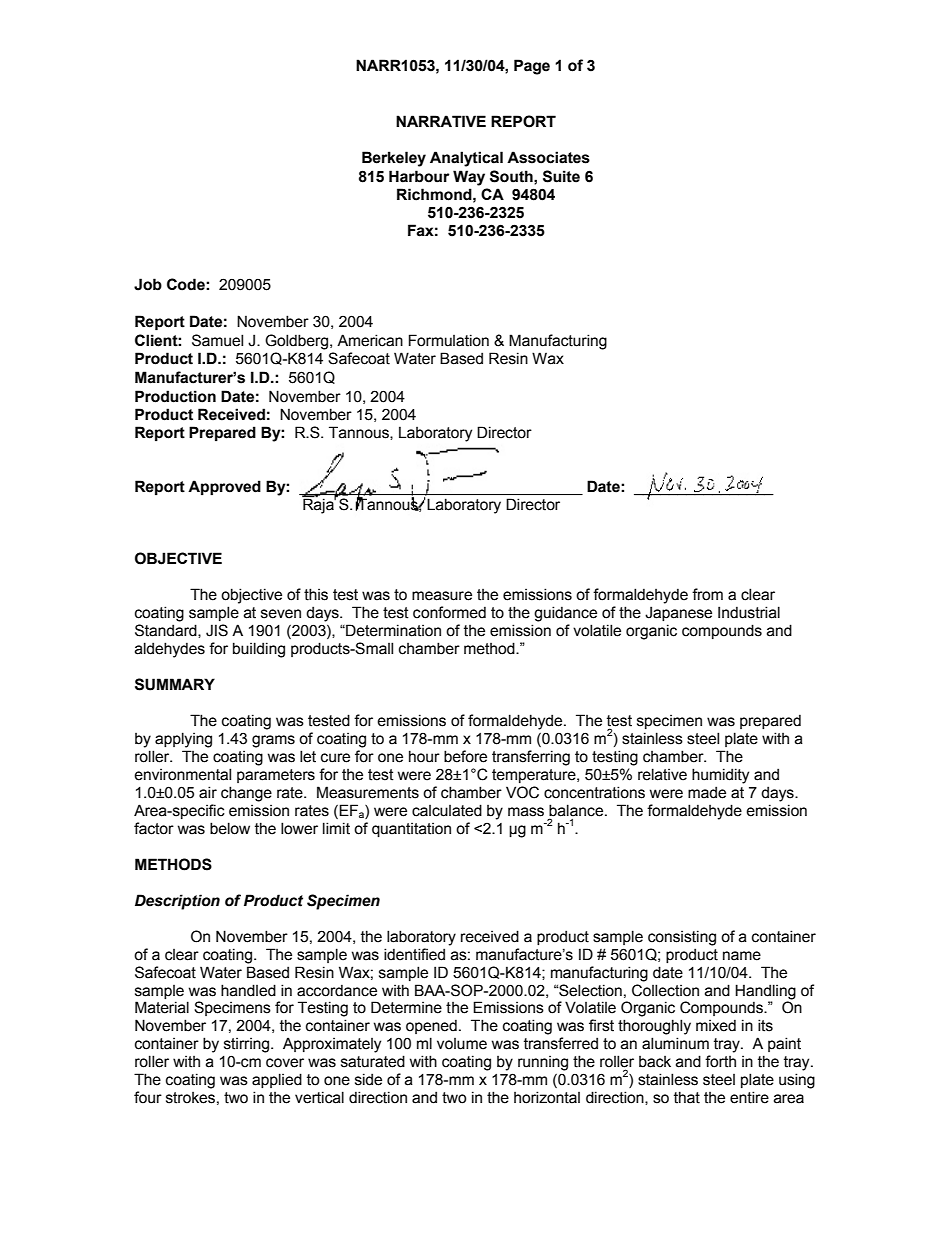 This page has width=952, height=1233. Describe the element at coordinates (707, 594) in the page. I see `from` at that location.
